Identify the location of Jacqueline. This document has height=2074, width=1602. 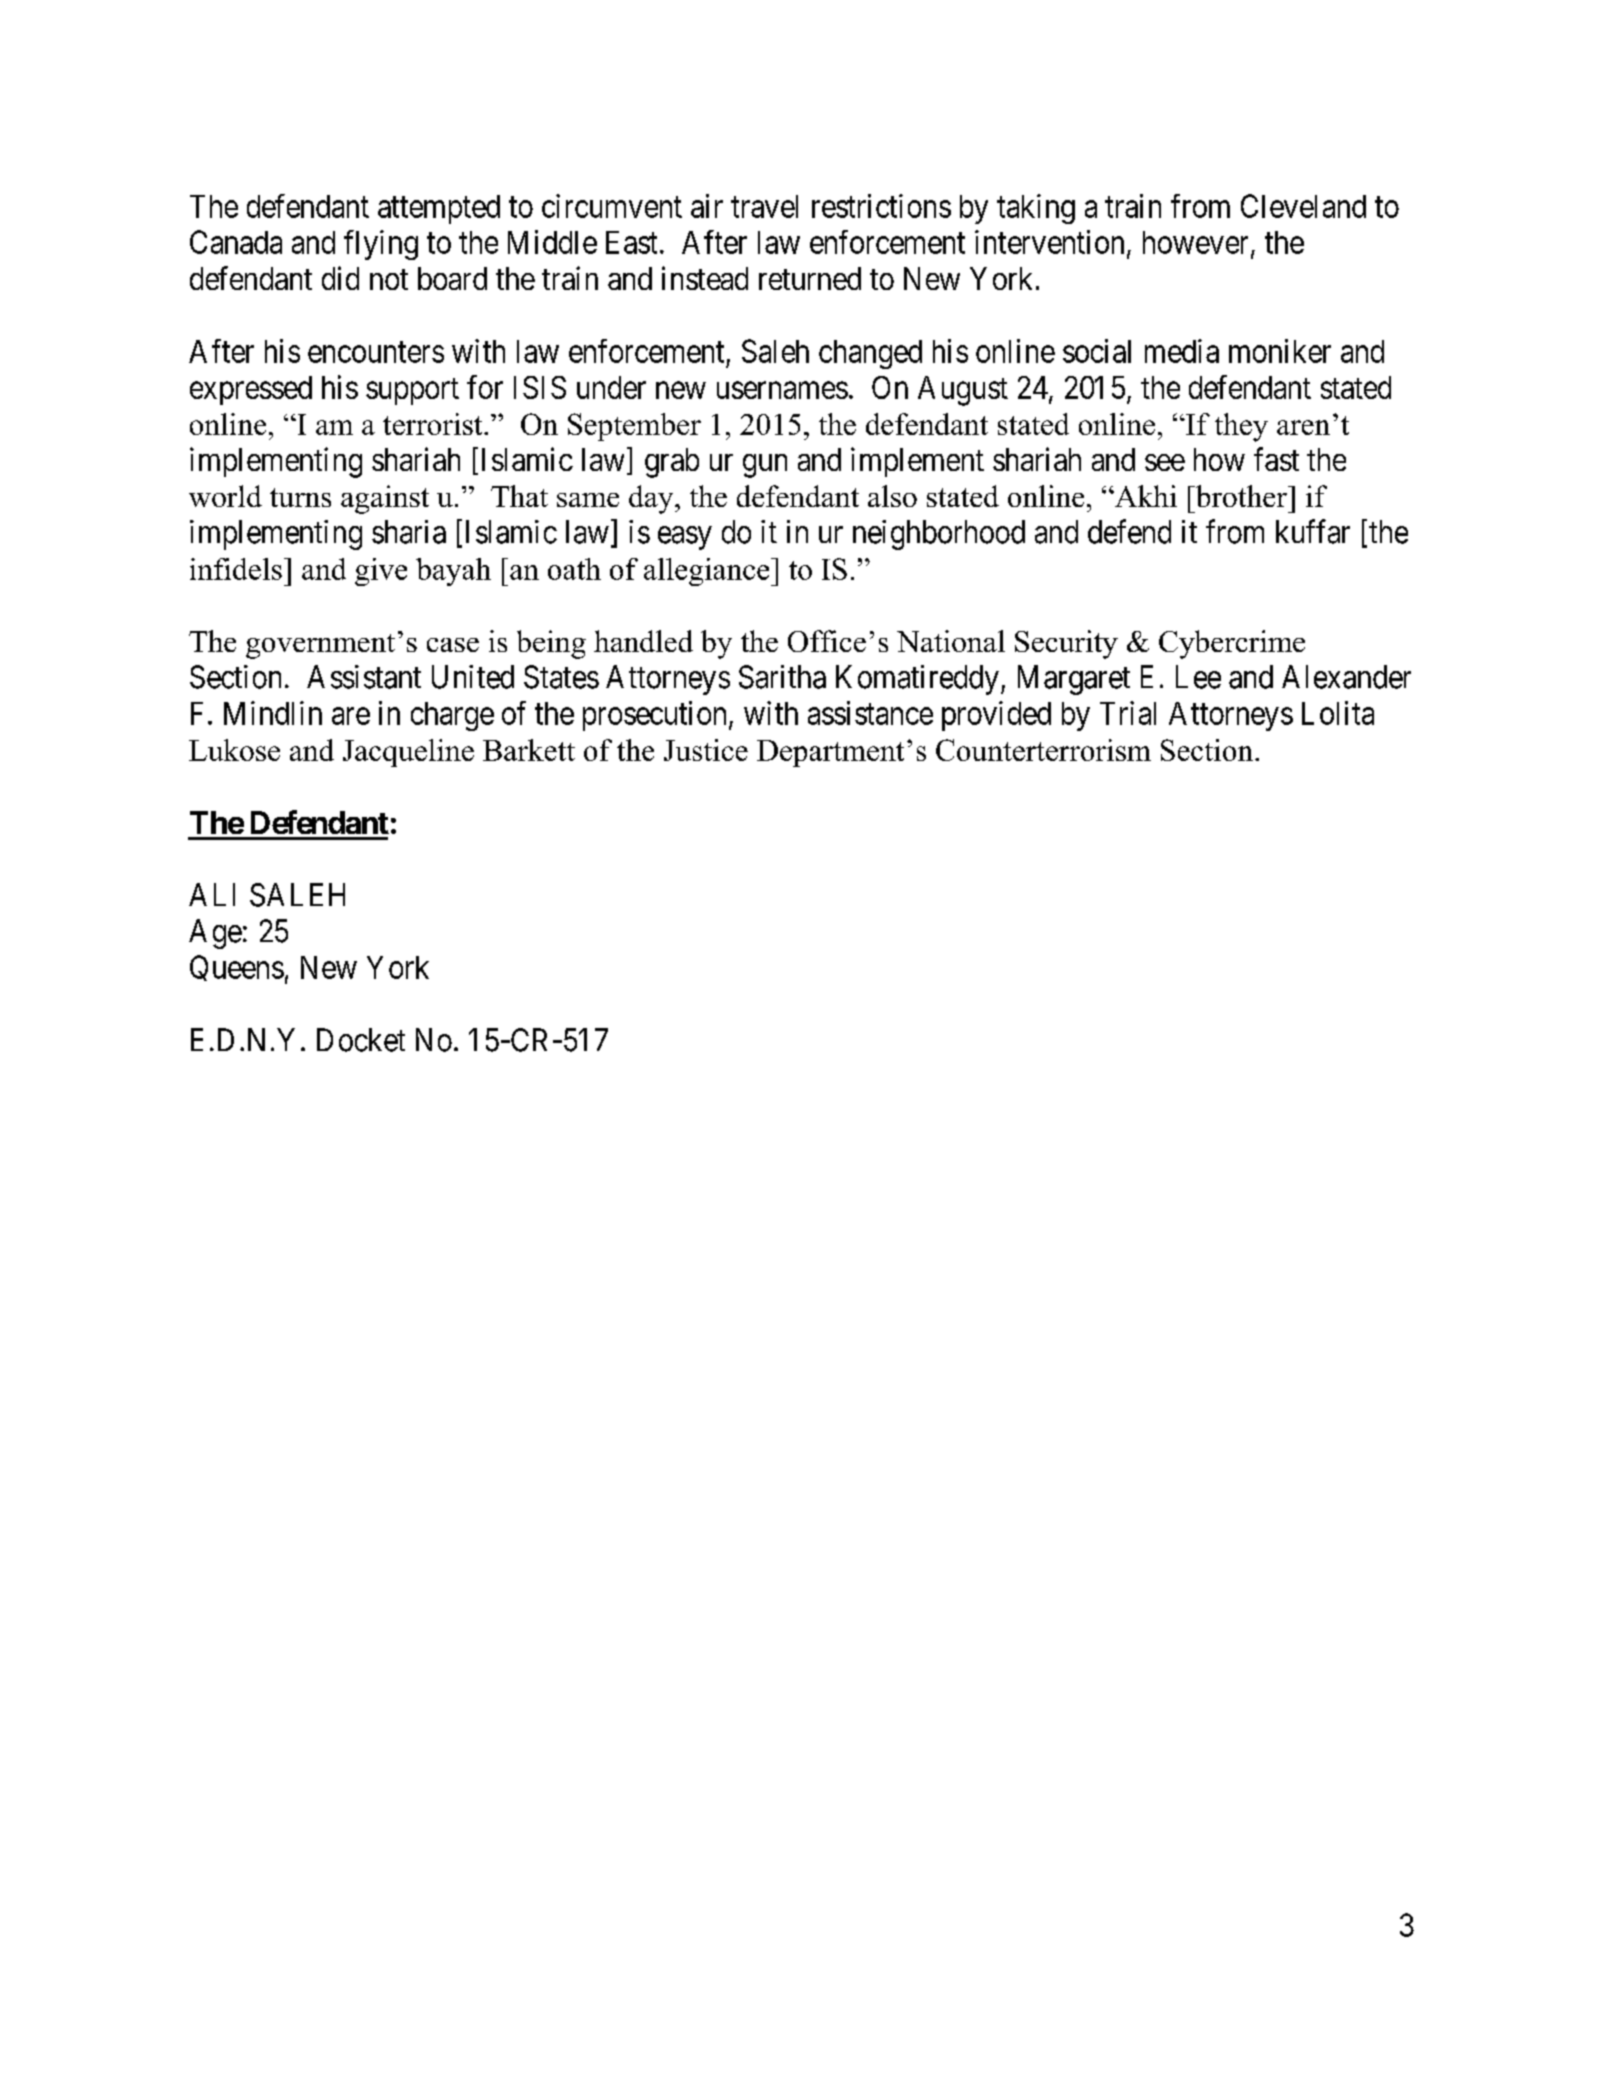
(408, 753).
